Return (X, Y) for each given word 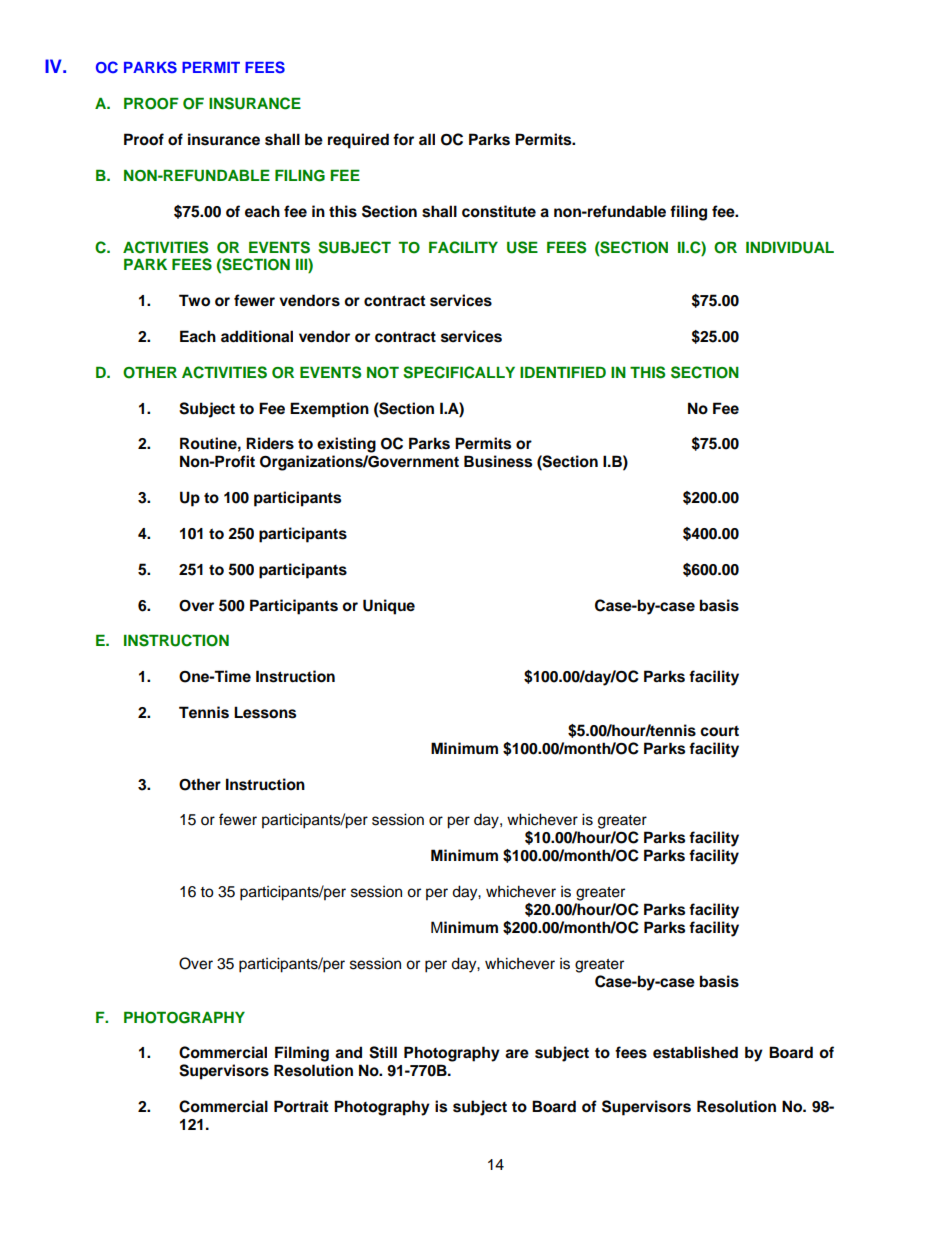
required (358, 141)
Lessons (265, 712)
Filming (302, 1054)
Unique (389, 607)
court (719, 731)
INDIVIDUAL (790, 247)
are (517, 1054)
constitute (499, 211)
